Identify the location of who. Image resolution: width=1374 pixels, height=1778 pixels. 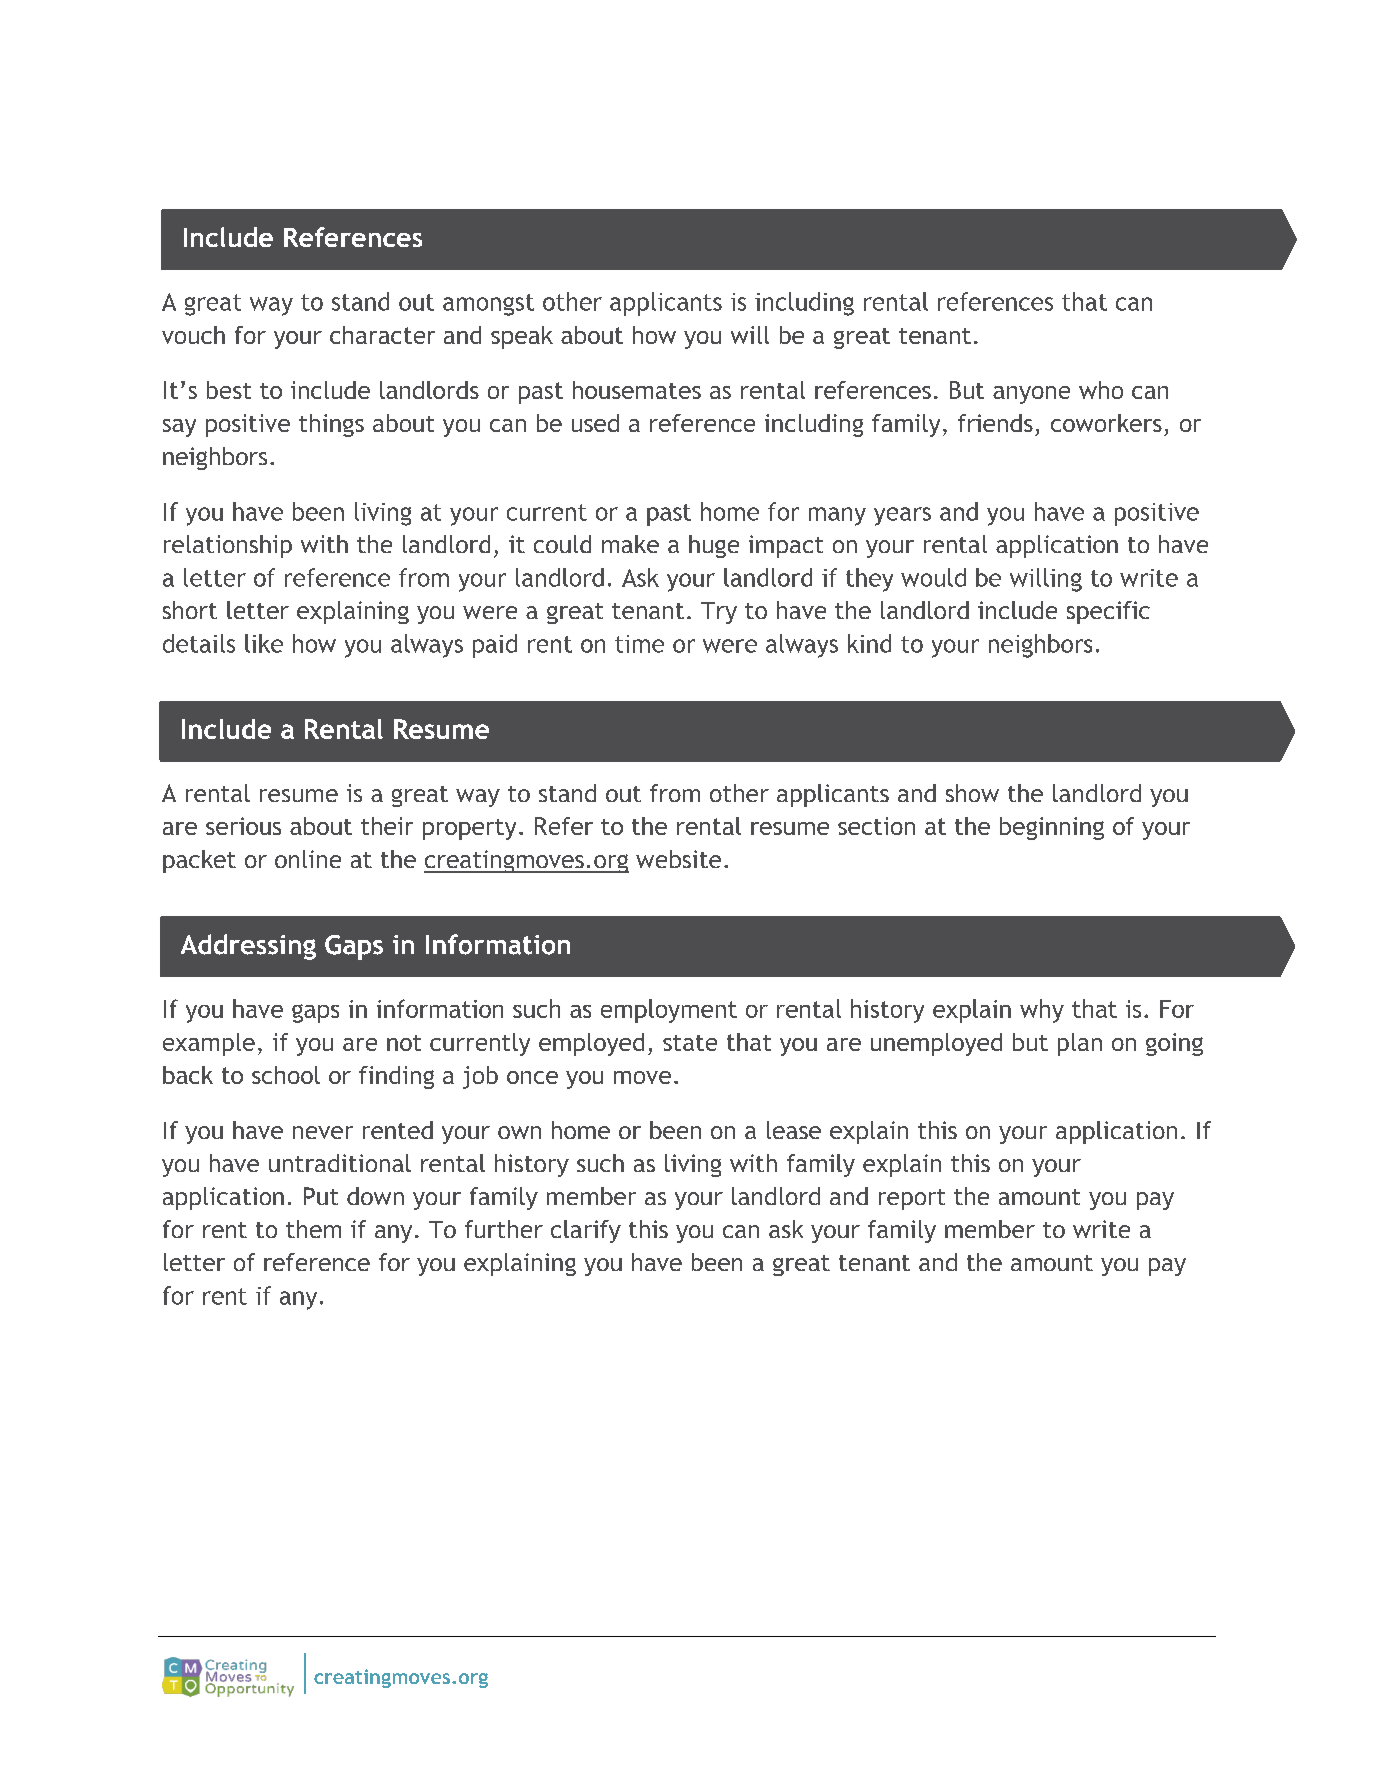
(1101, 390).
